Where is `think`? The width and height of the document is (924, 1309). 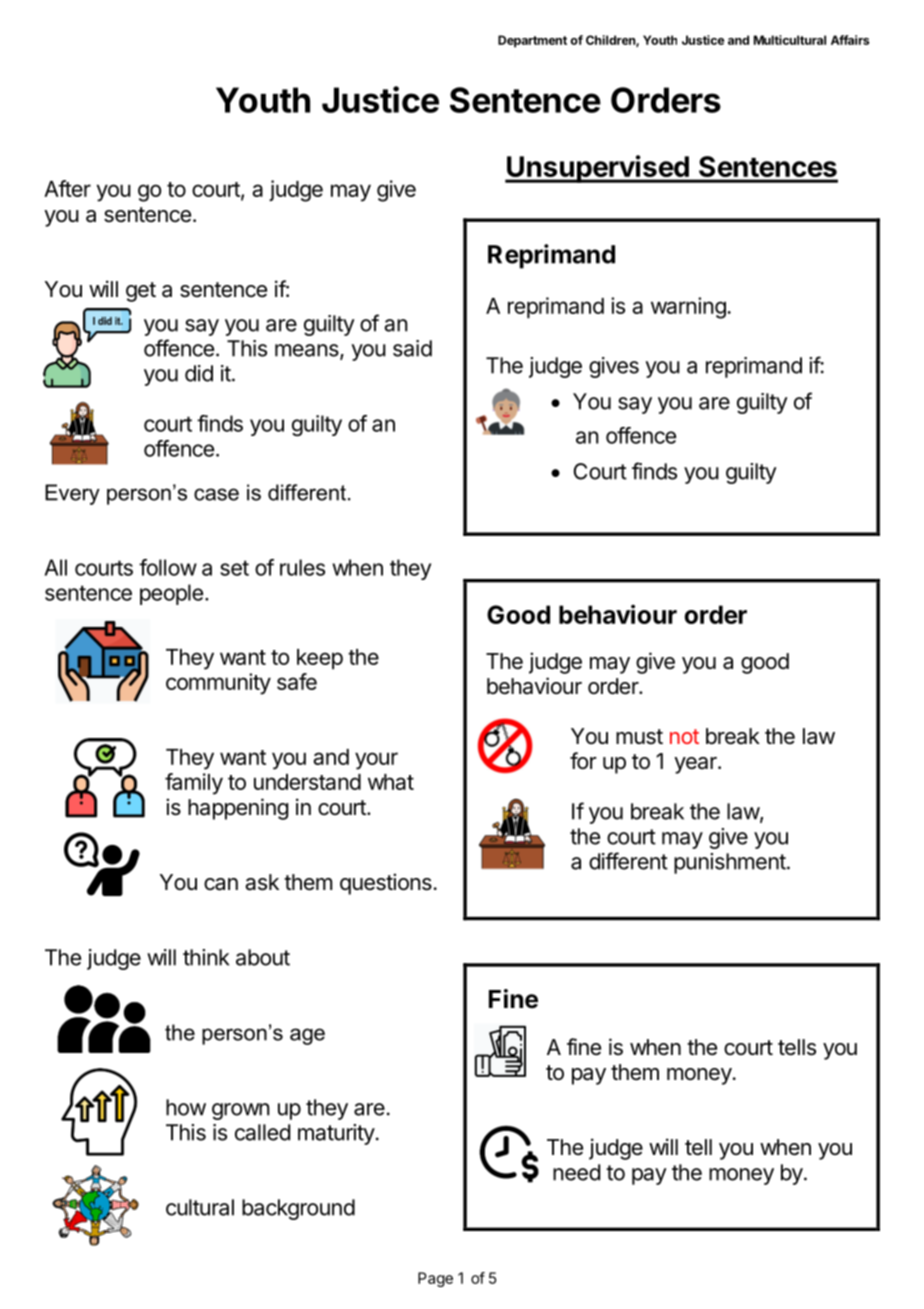 think is located at coordinates (206, 957).
